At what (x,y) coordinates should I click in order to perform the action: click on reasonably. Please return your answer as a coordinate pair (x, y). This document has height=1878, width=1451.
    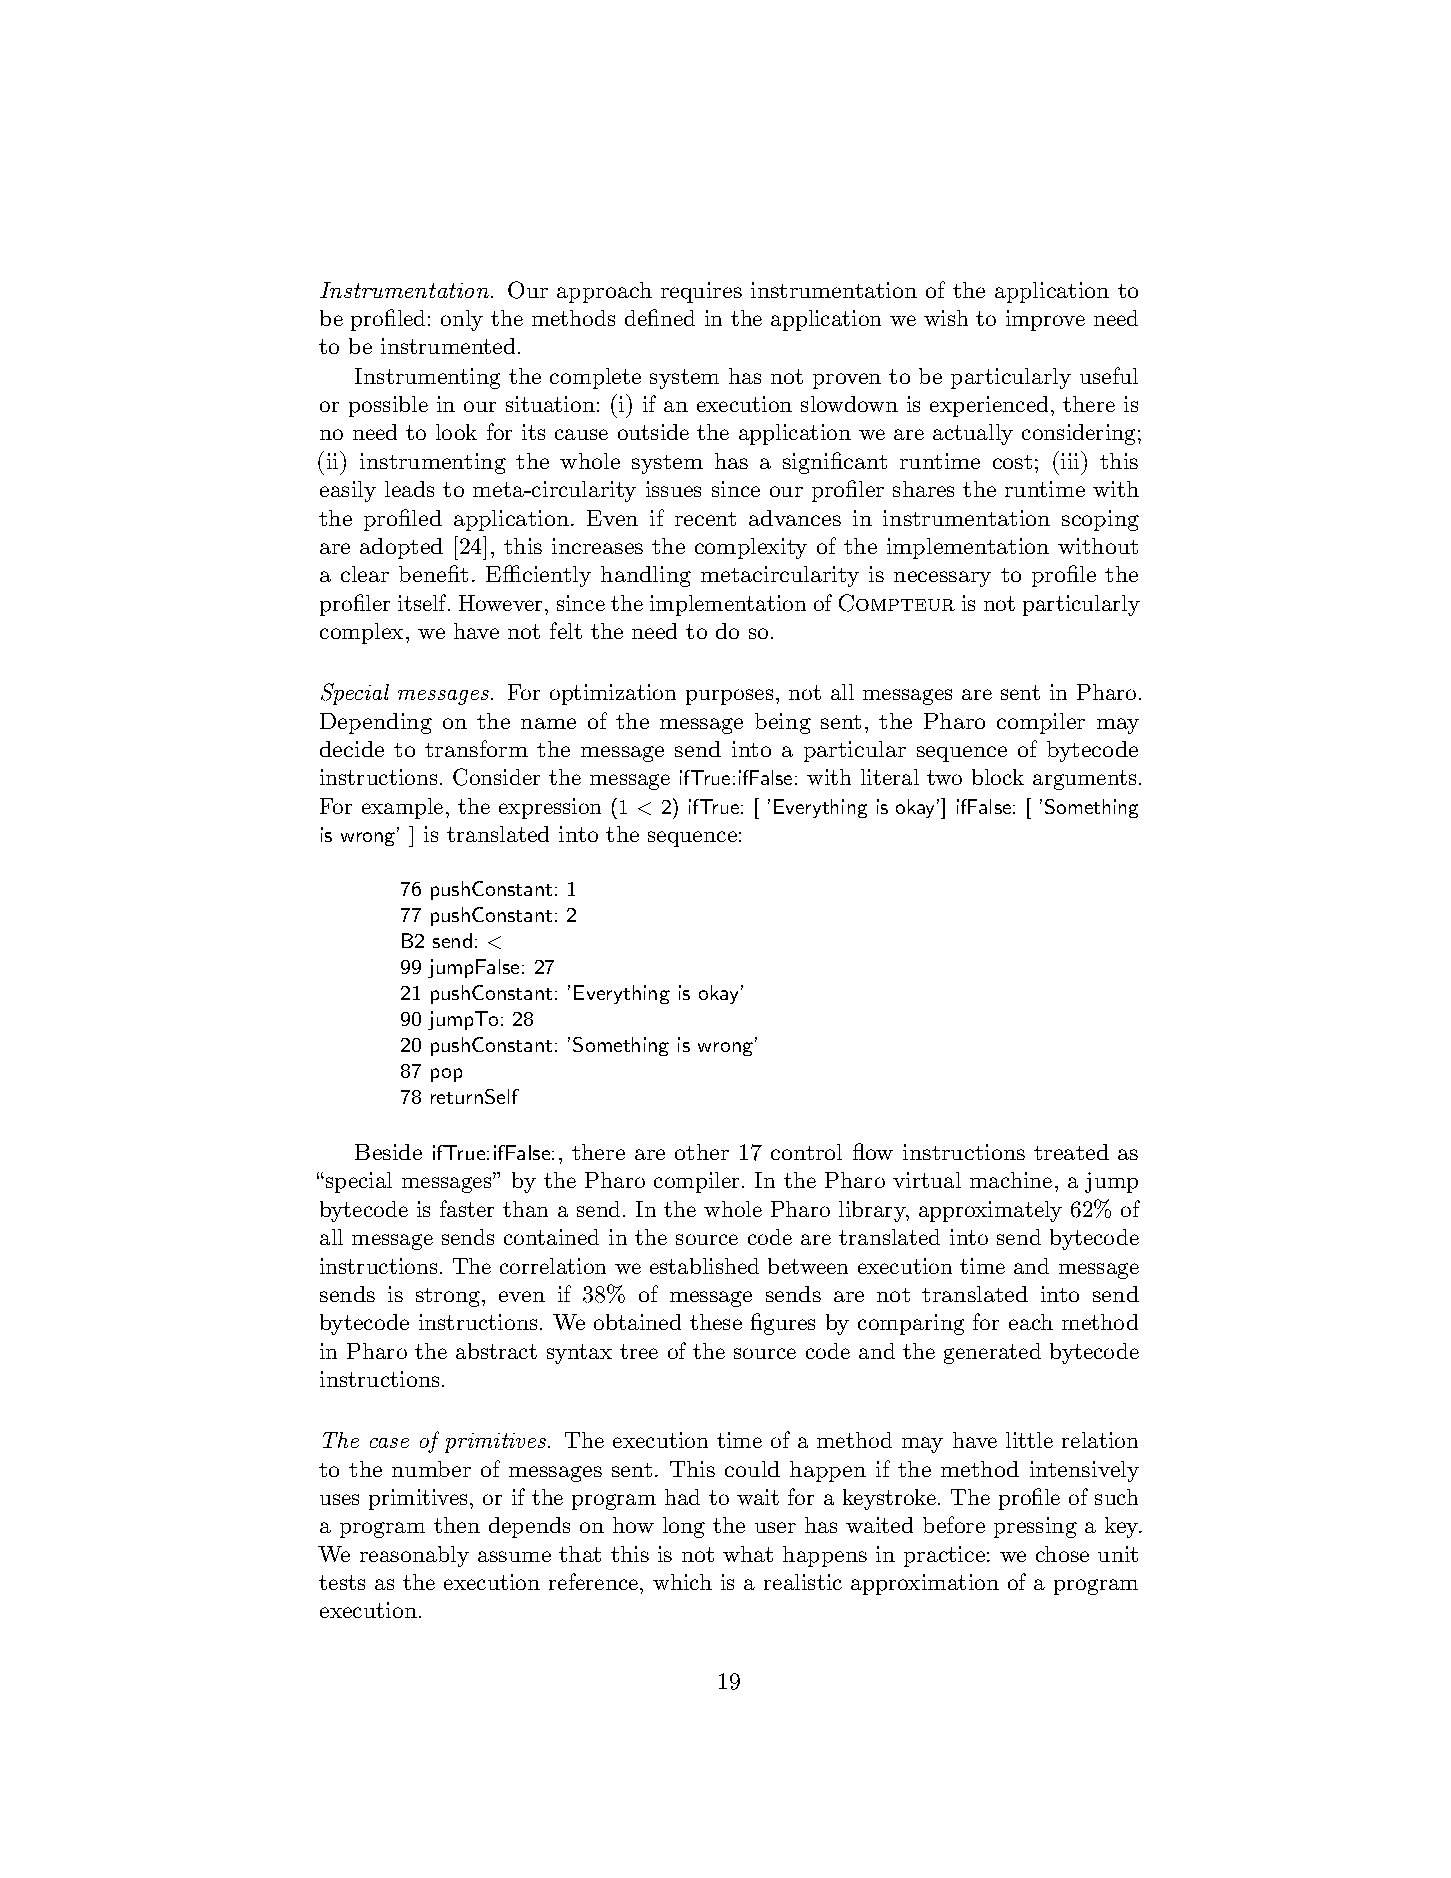
    Looking at the image, I should click on (414, 1556).
